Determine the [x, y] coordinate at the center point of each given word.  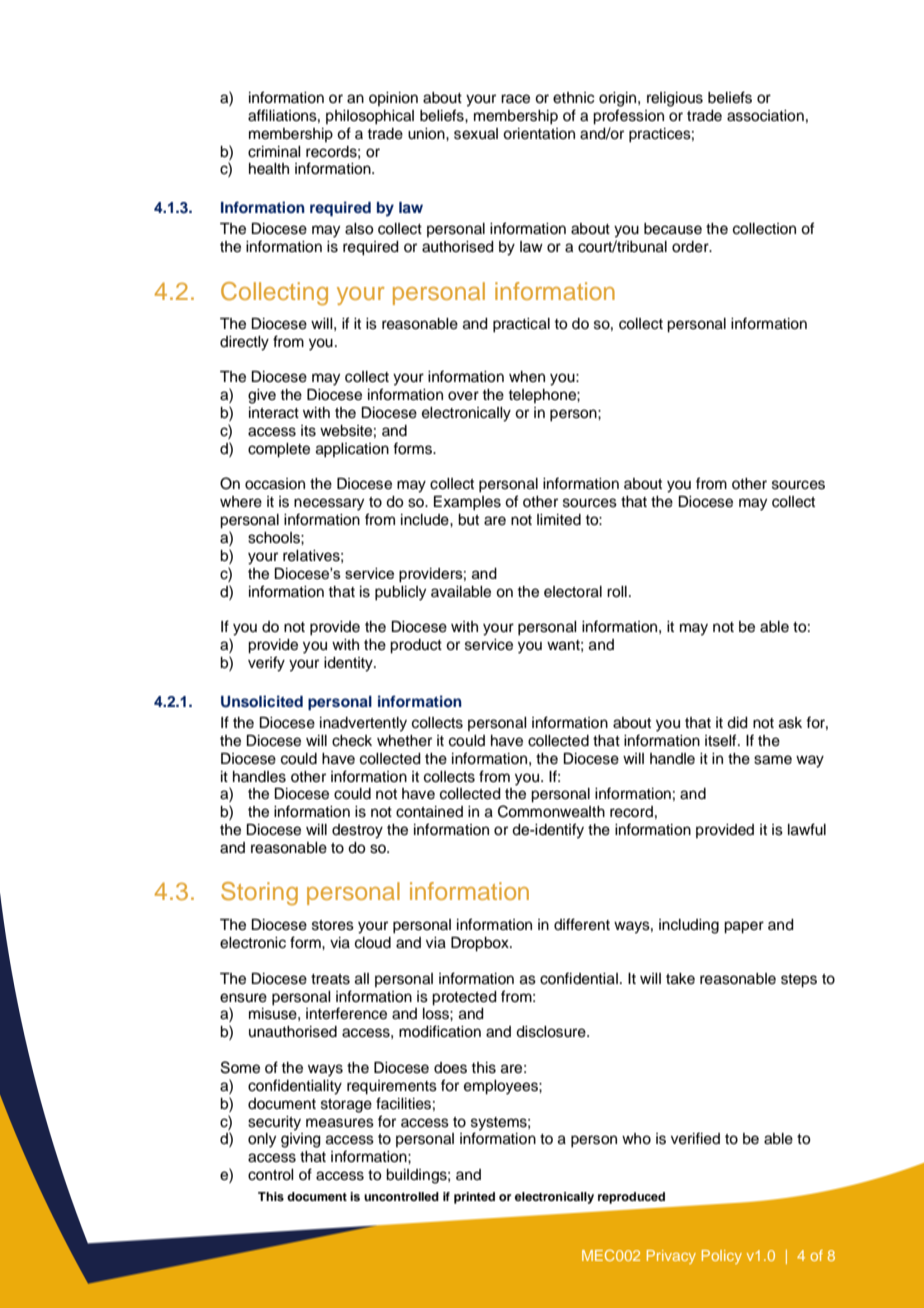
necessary [329, 504]
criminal [274, 152]
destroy [357, 831]
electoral [573, 592]
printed [474, 1198]
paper [744, 927]
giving [301, 1140]
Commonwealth [551, 811]
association [765, 116]
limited [559, 520]
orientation [539, 134]
